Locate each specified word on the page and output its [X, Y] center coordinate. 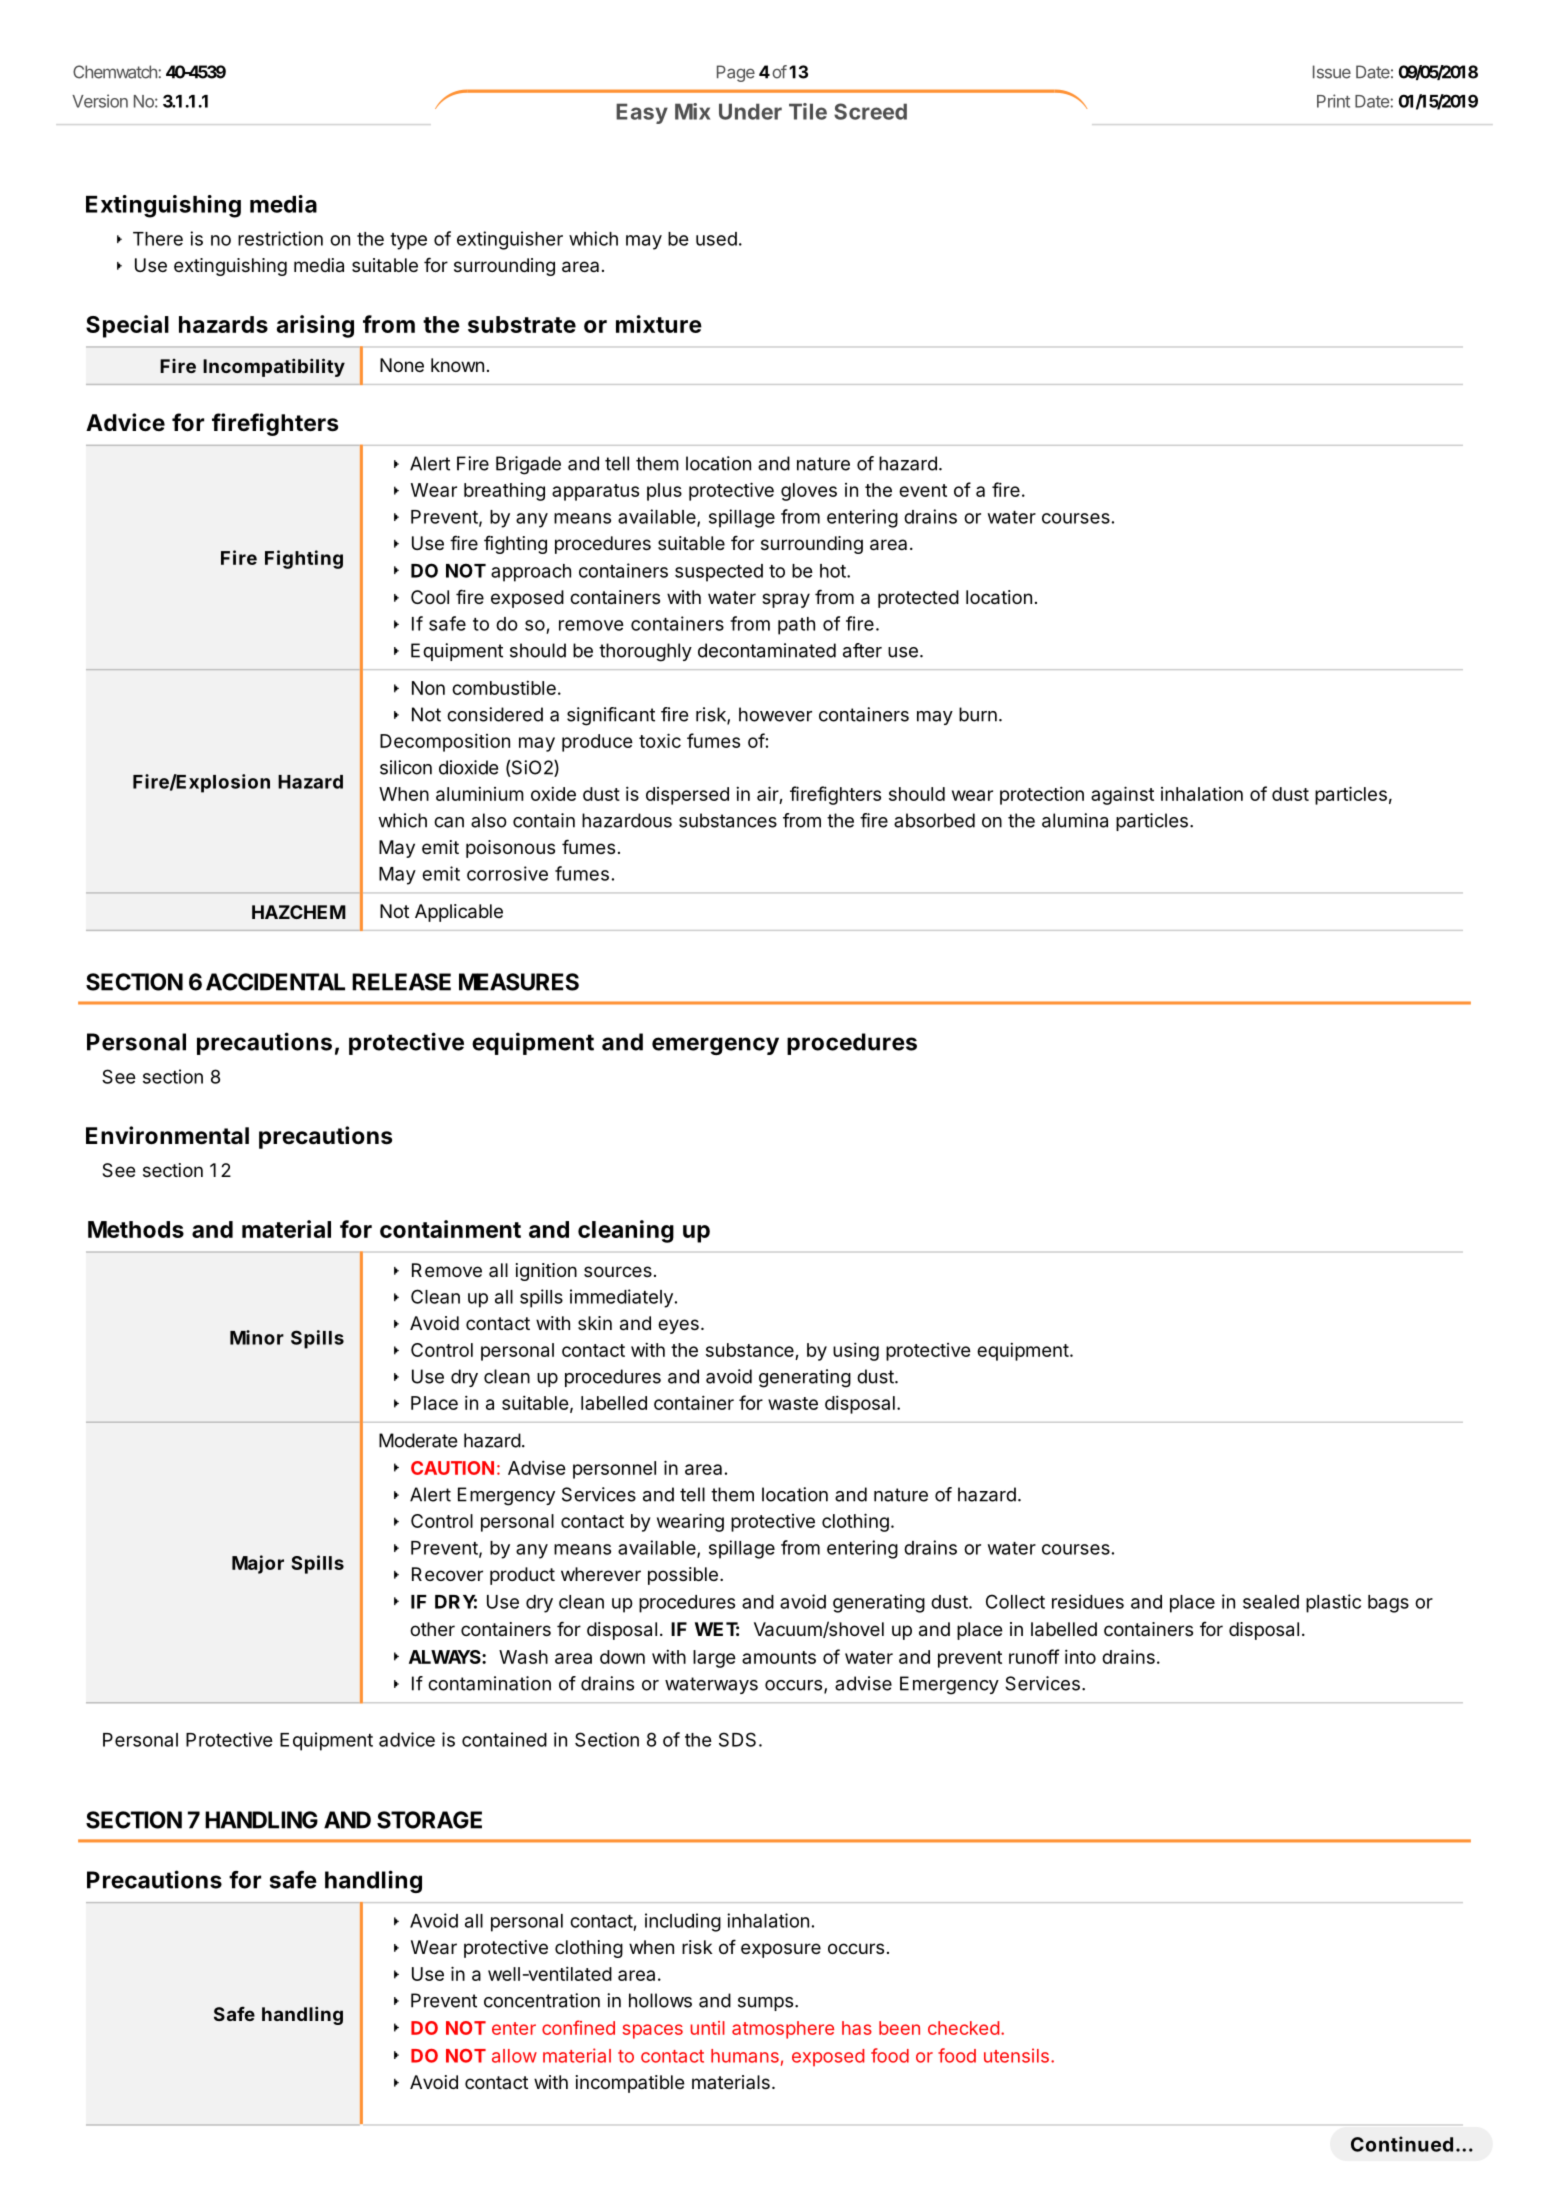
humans [745, 2056]
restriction [280, 238]
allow [514, 2056]
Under [750, 111]
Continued [1402, 2144]
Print [1333, 101]
